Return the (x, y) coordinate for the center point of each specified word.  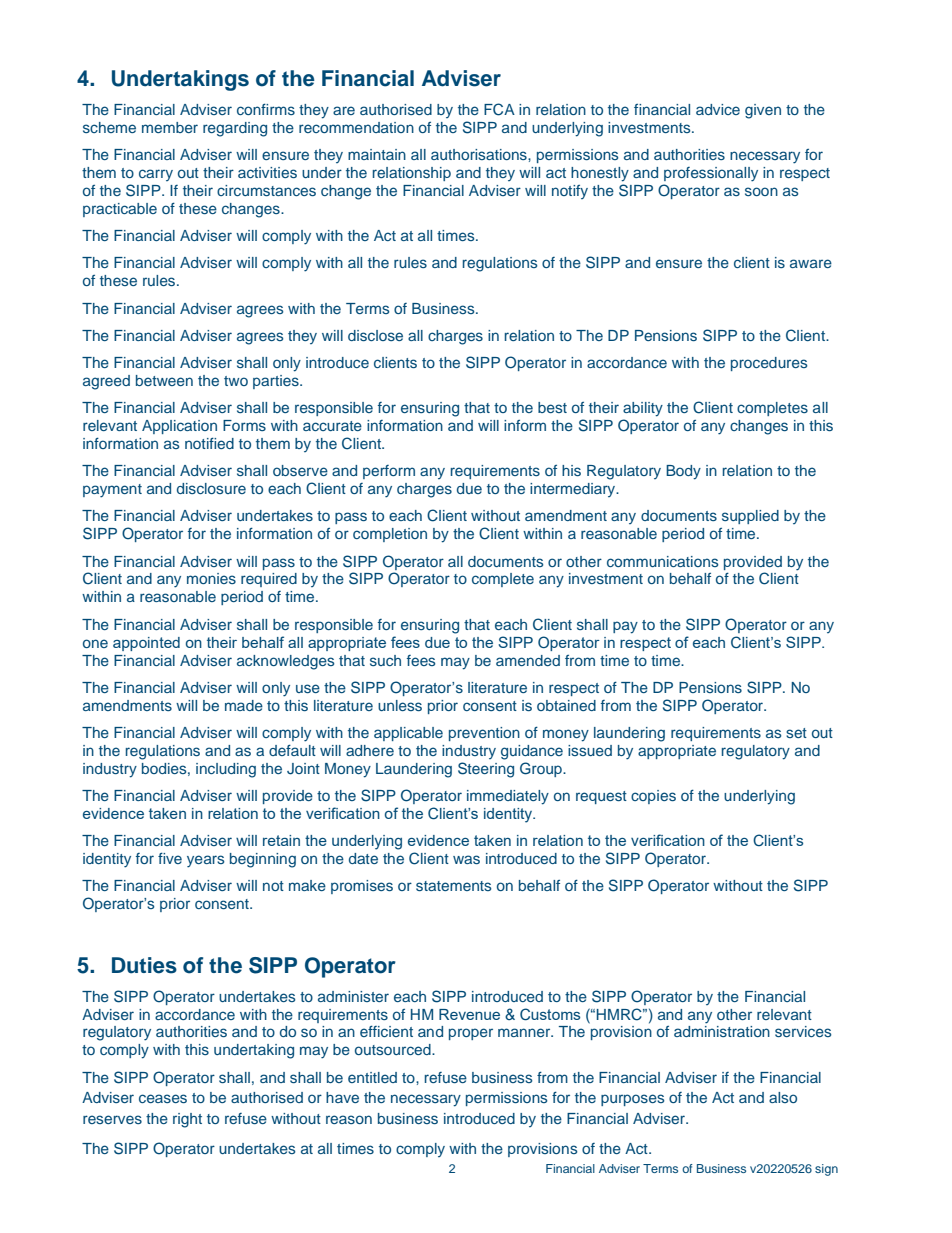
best (552, 407)
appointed (146, 644)
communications (662, 561)
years (205, 861)
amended (528, 660)
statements (453, 886)
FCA (499, 109)
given (763, 111)
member (170, 127)
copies (653, 797)
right (187, 1120)
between (164, 380)
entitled (372, 1077)
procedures (769, 364)
